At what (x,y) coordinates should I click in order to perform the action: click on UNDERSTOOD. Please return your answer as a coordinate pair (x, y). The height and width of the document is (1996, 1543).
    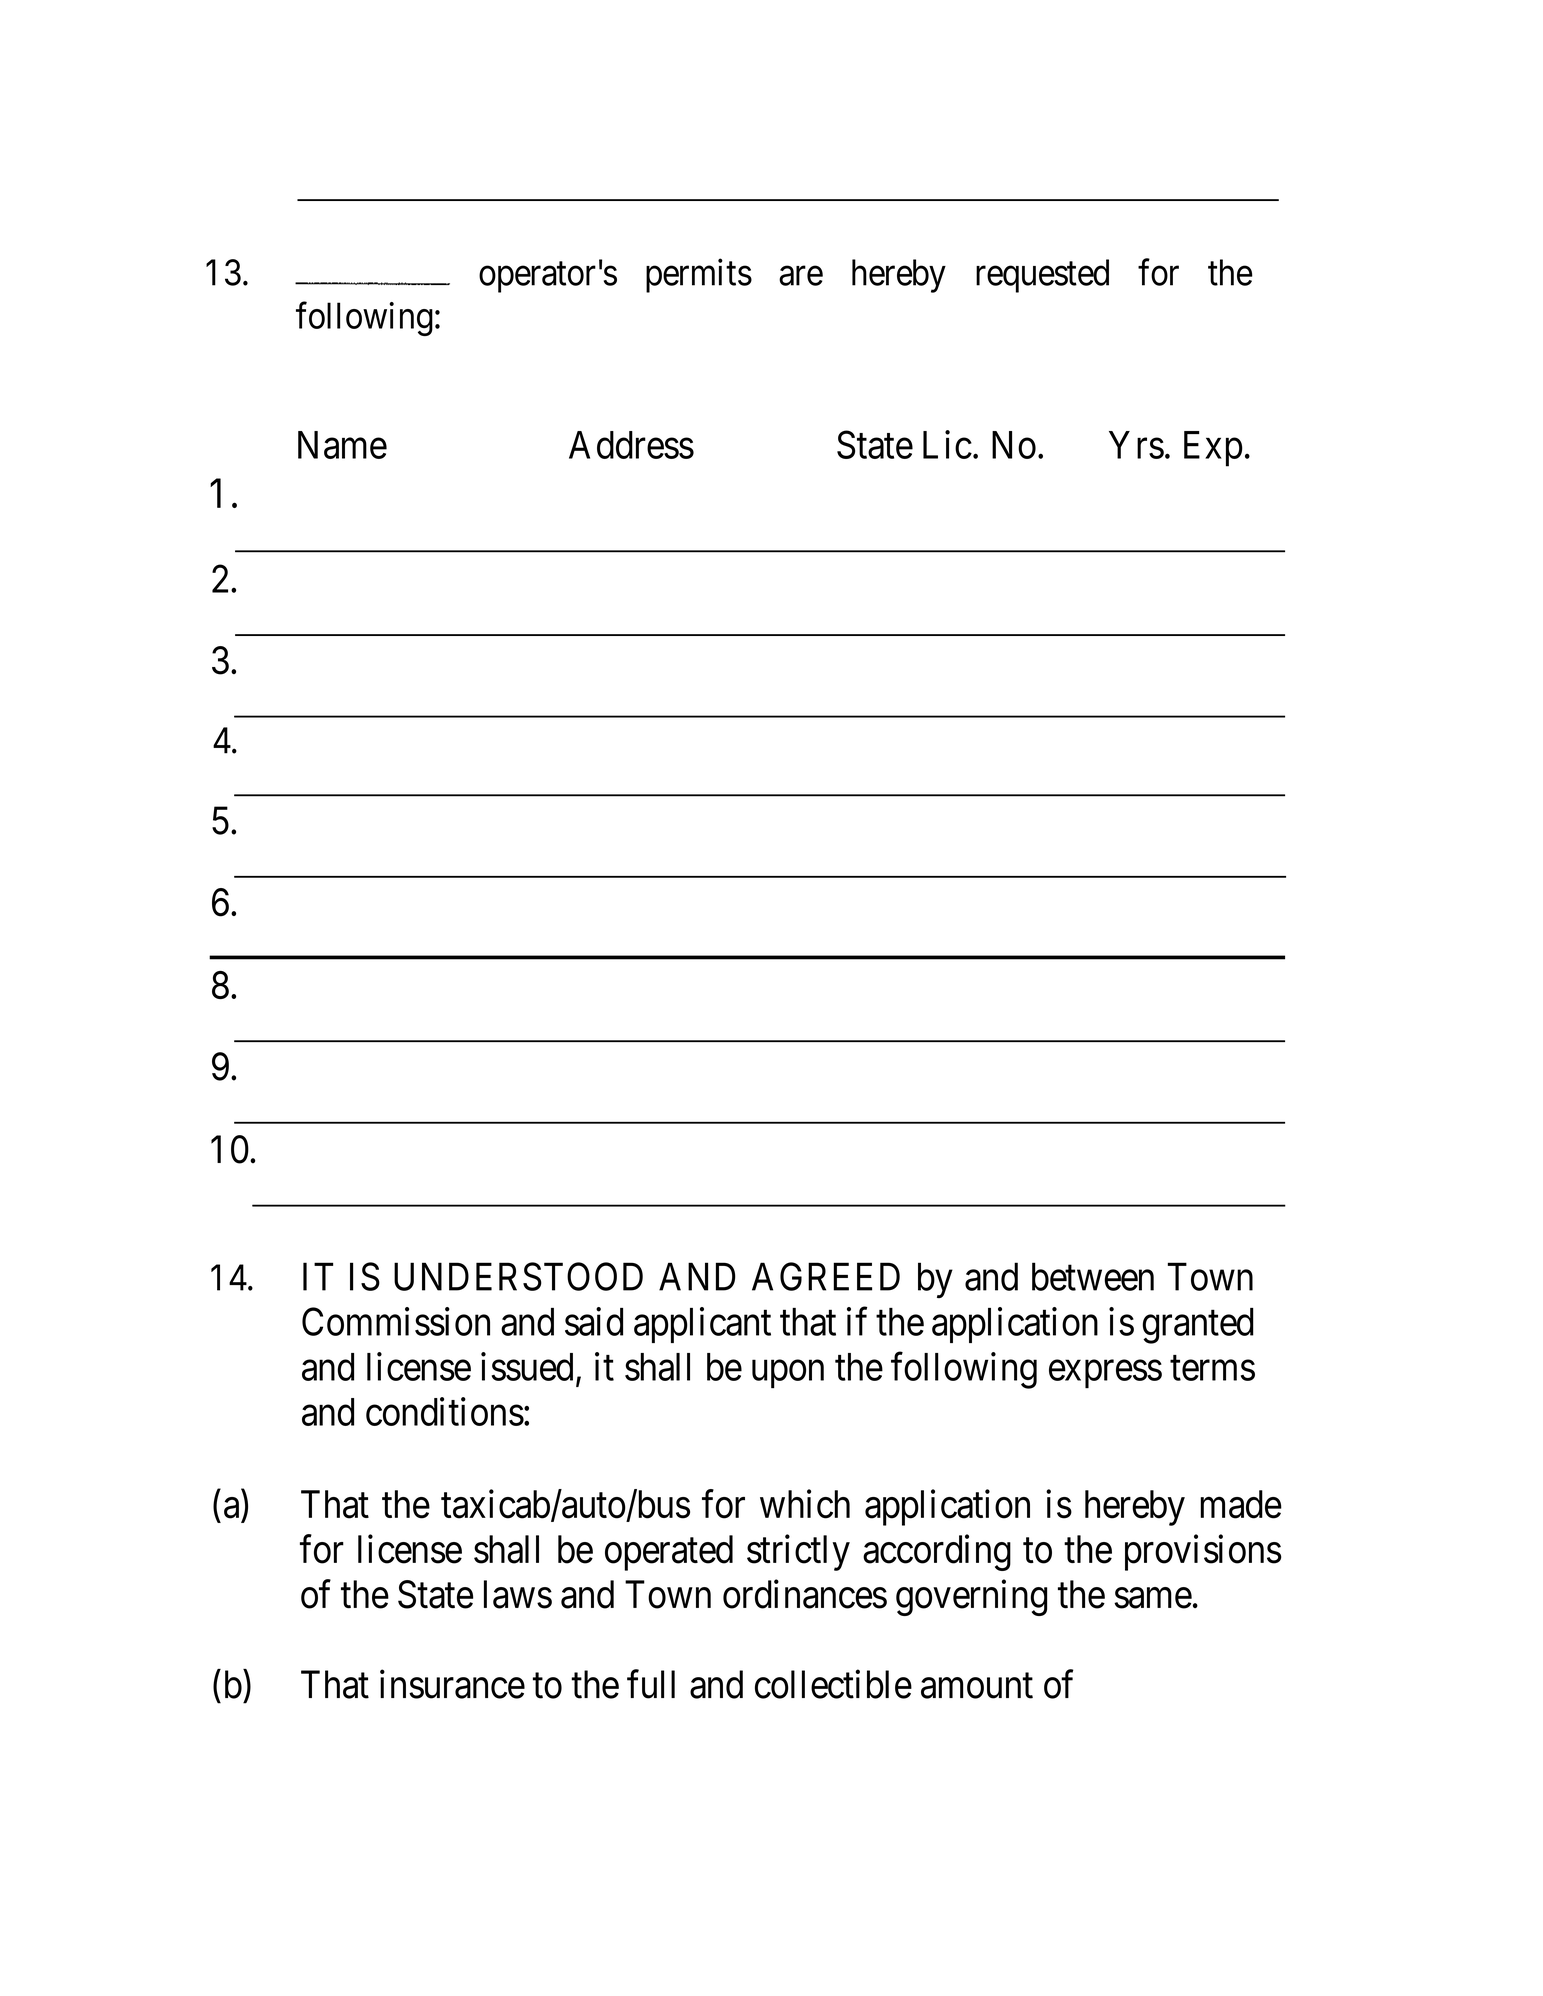
    Looking at the image, I should click on (518, 1276).
